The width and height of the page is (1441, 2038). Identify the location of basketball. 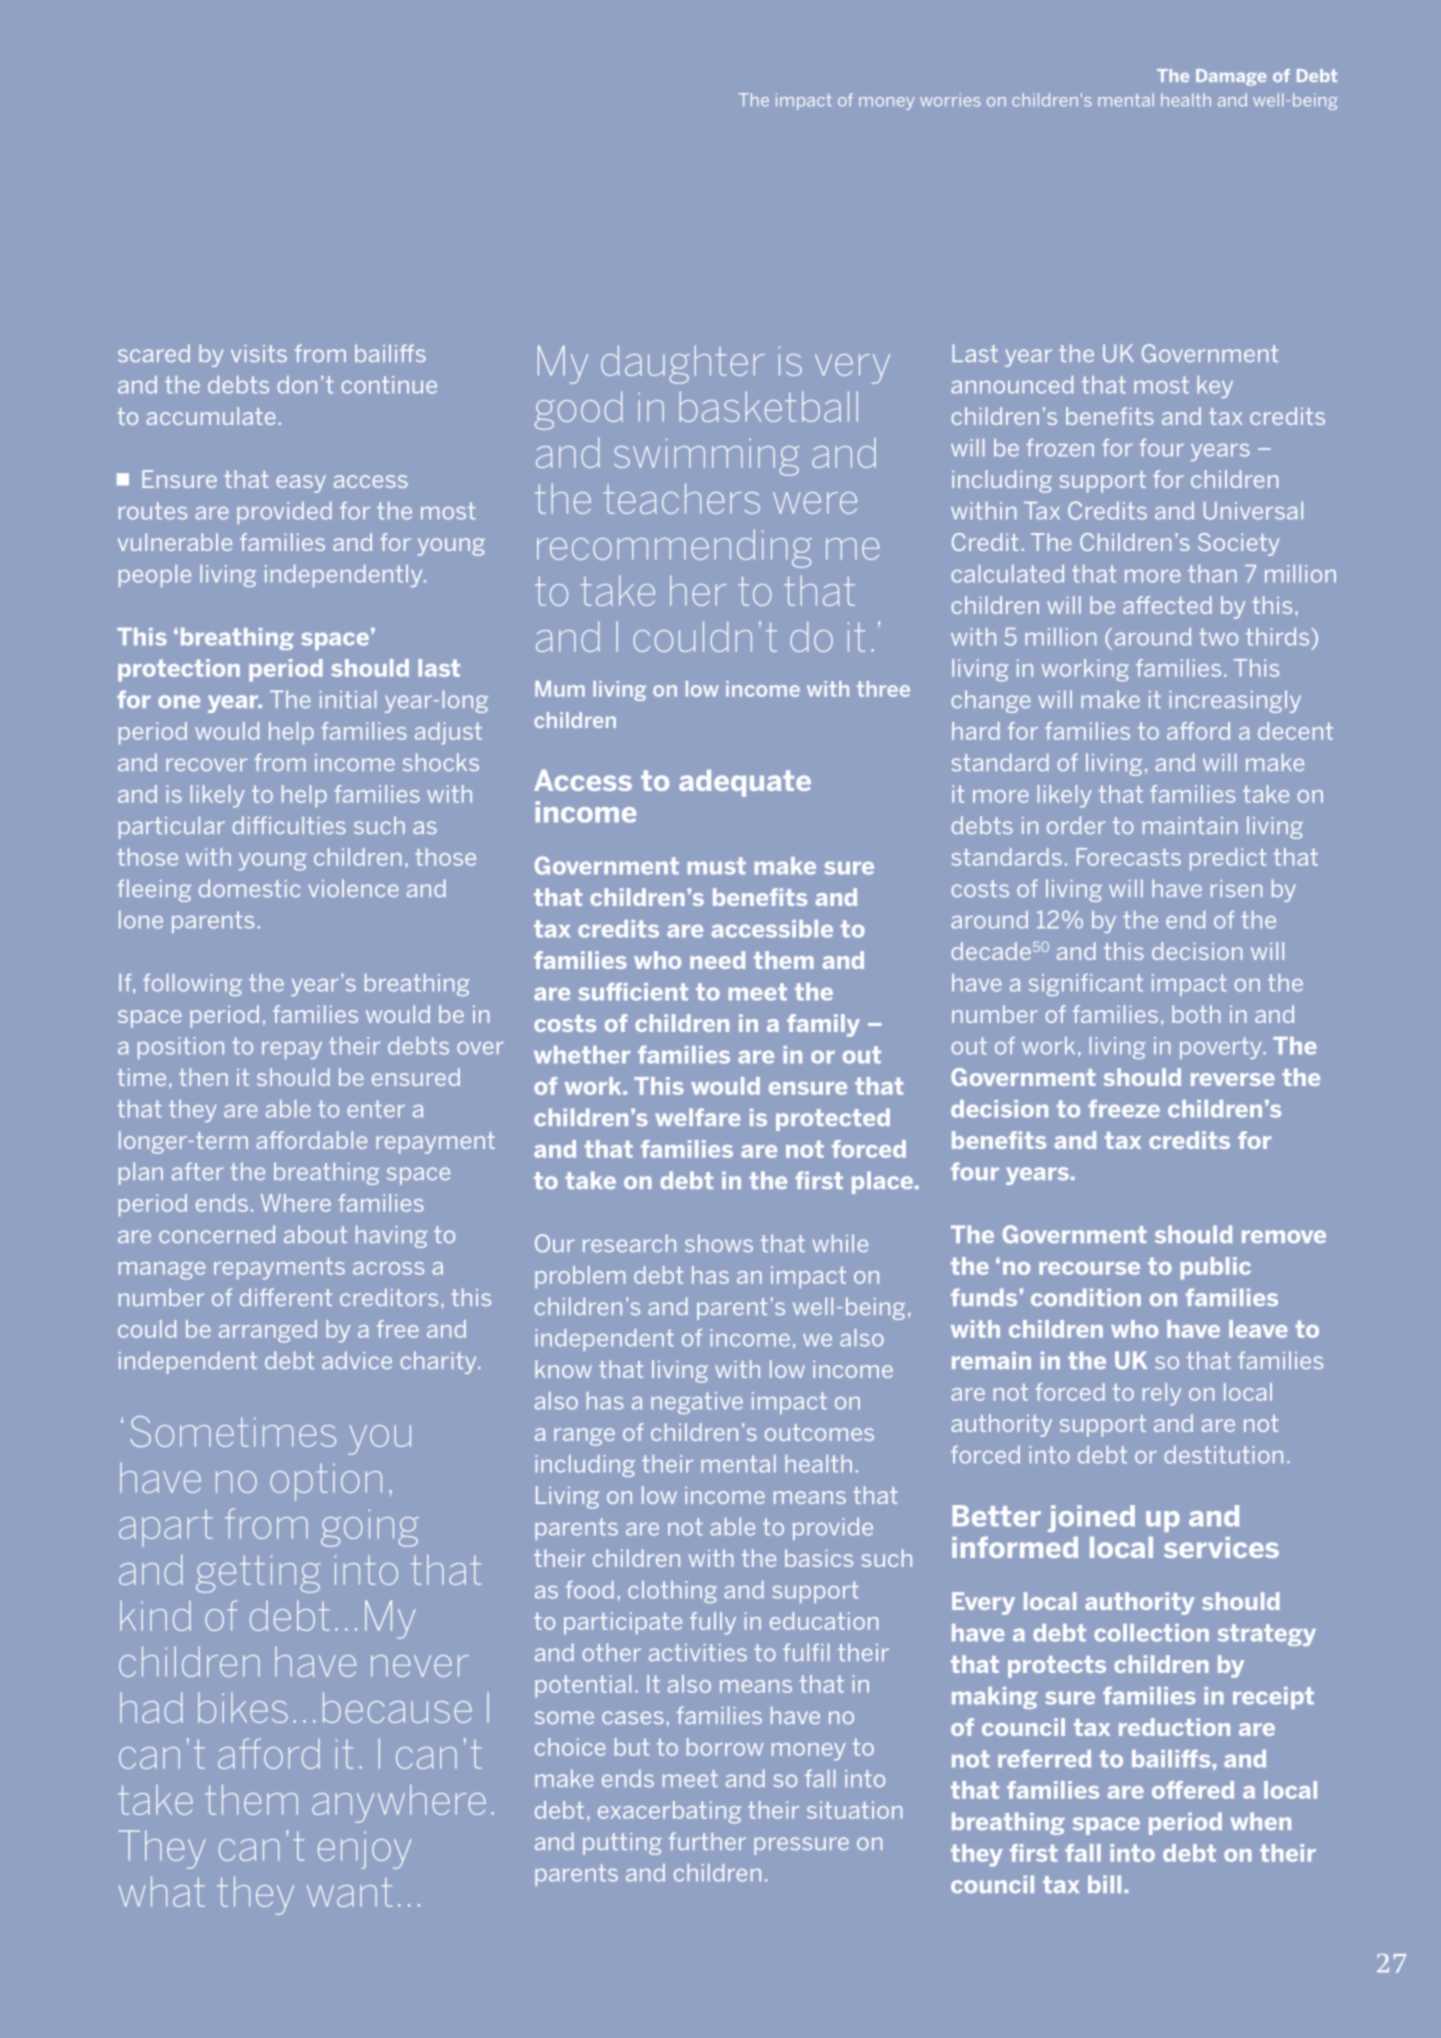
(769, 406).
